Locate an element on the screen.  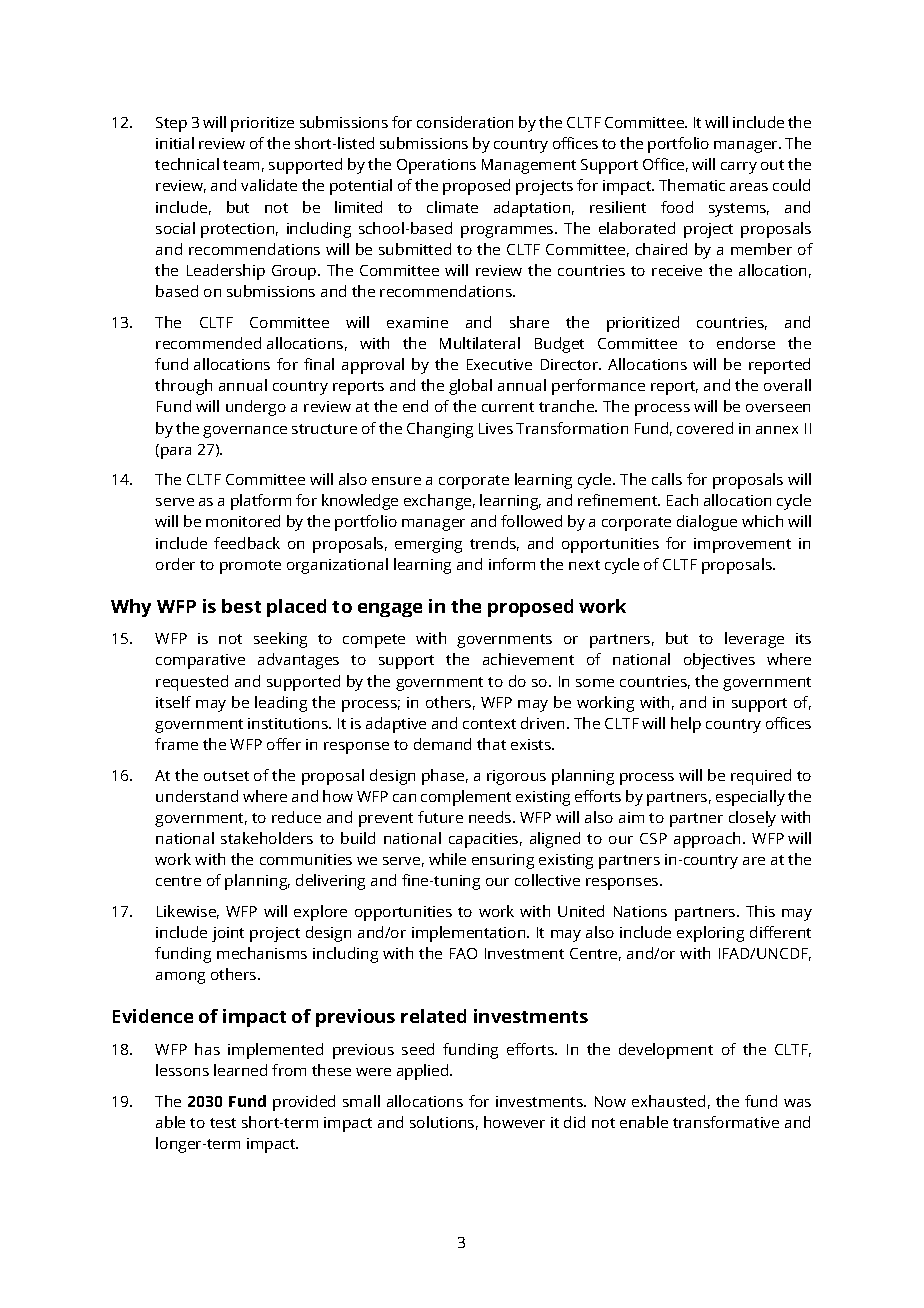
Operations is located at coordinates (436, 166).
